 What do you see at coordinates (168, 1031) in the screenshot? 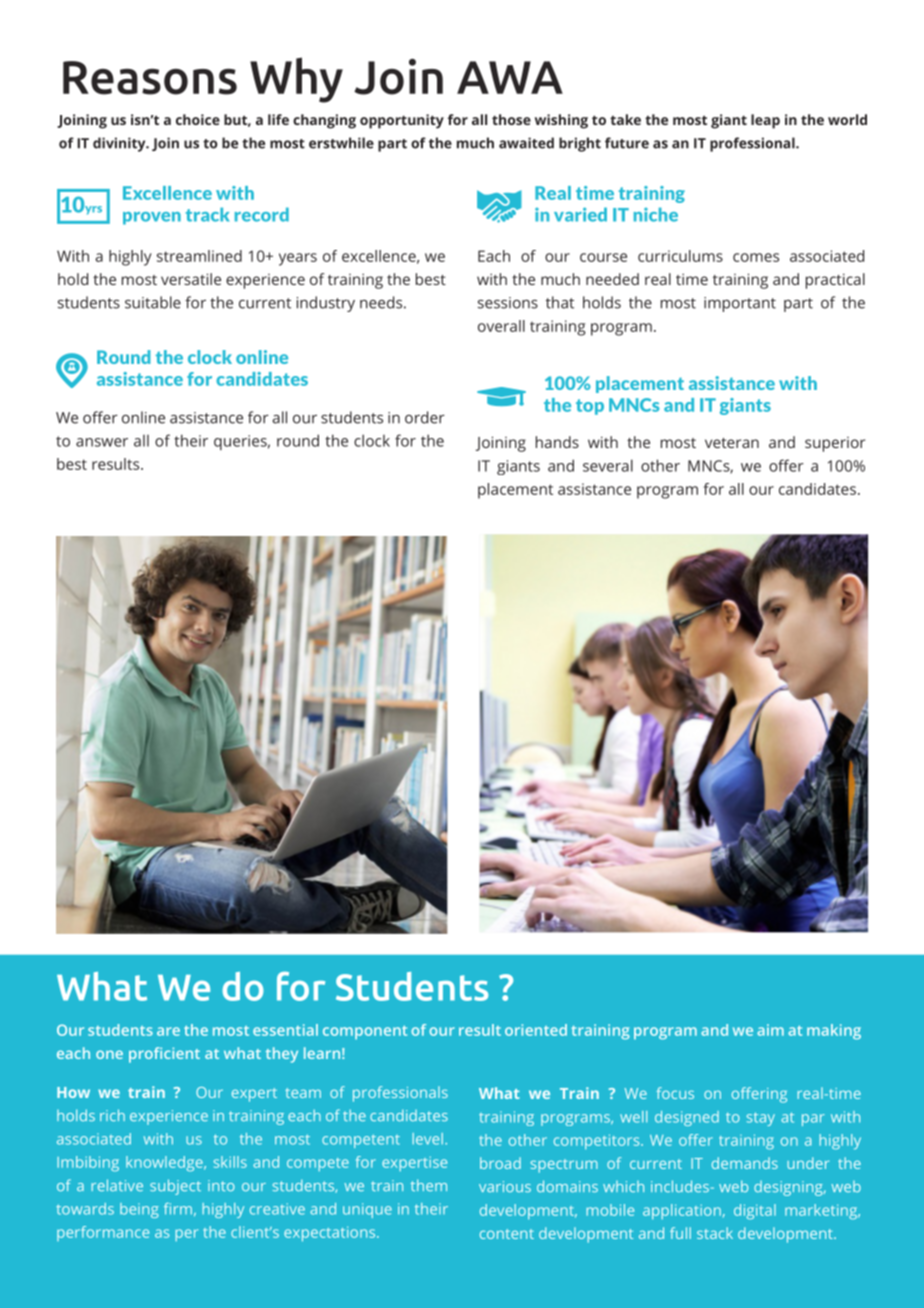
I see `are` at bounding box center [168, 1031].
